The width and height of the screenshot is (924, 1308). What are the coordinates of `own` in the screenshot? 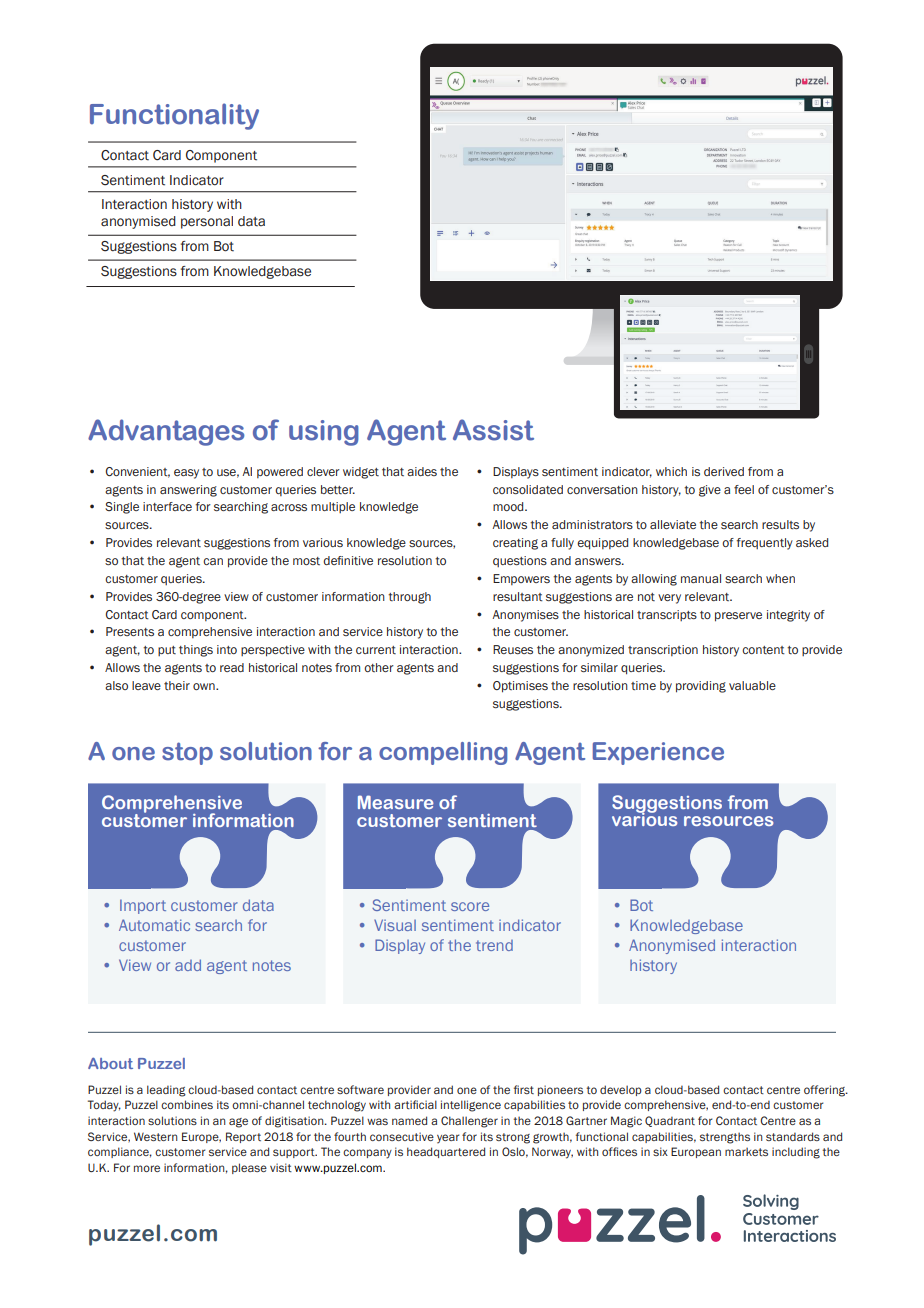 It's located at (205, 686).
